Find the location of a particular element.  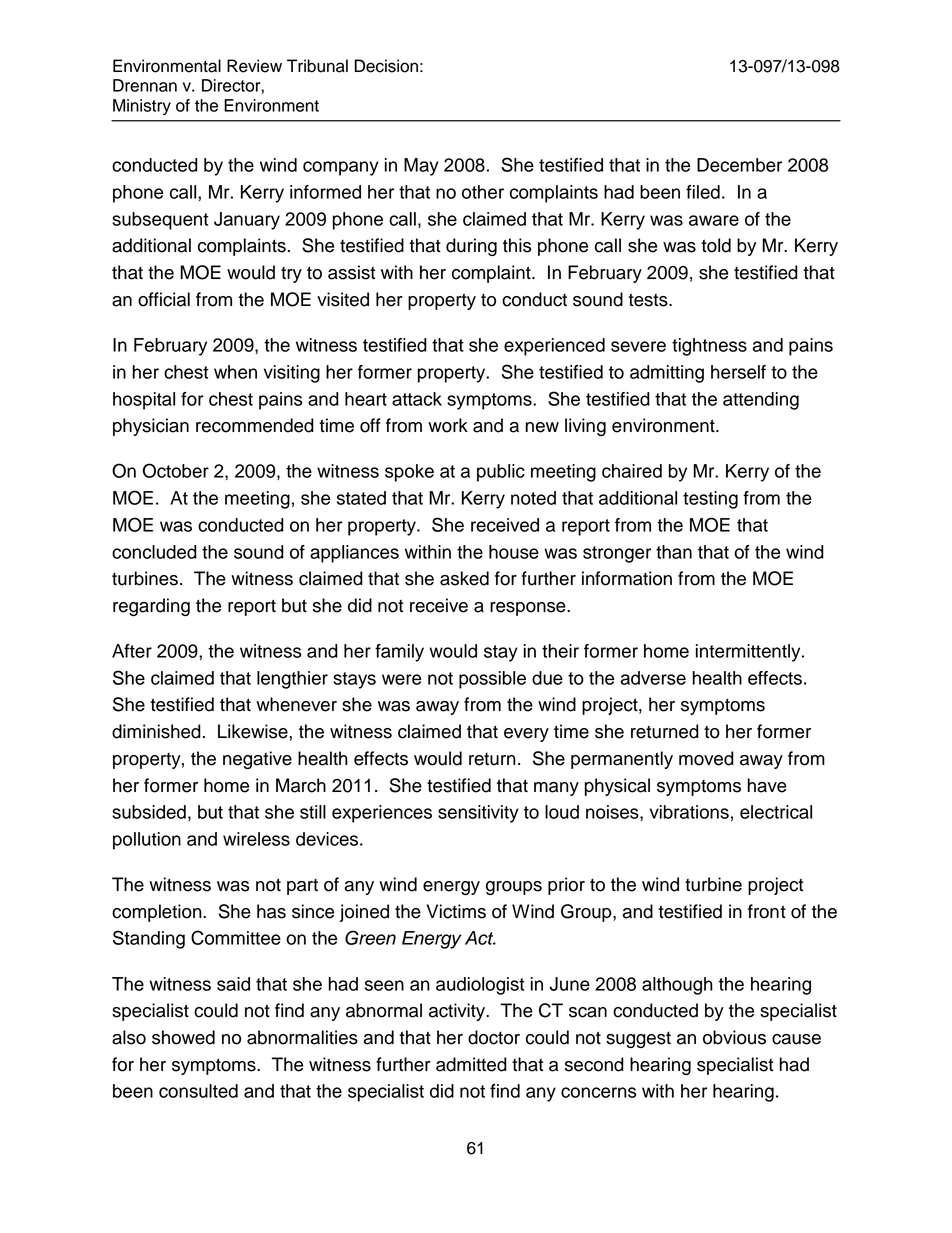

wireless is located at coordinates (256, 839).
